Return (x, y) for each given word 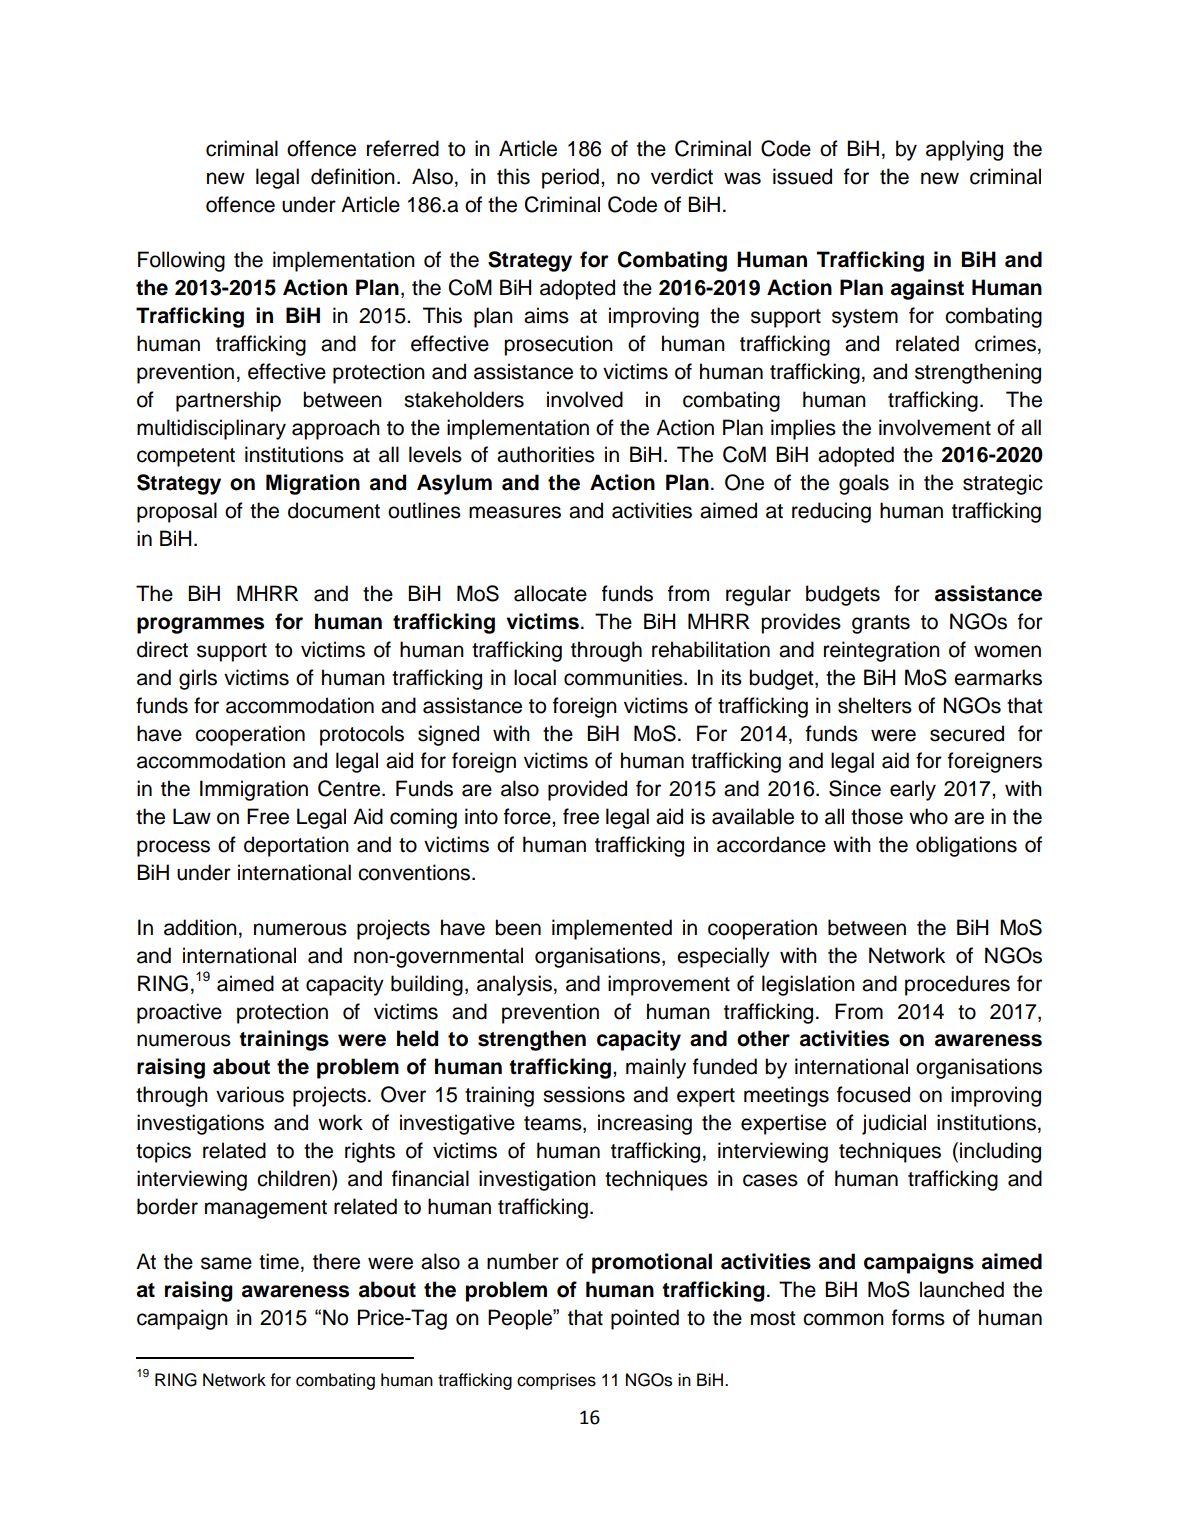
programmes (200, 625)
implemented (612, 929)
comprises (556, 1381)
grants (881, 624)
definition (353, 176)
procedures (957, 985)
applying (964, 150)
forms (918, 1317)
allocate (550, 593)
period (570, 178)
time (279, 1261)
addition (200, 927)
